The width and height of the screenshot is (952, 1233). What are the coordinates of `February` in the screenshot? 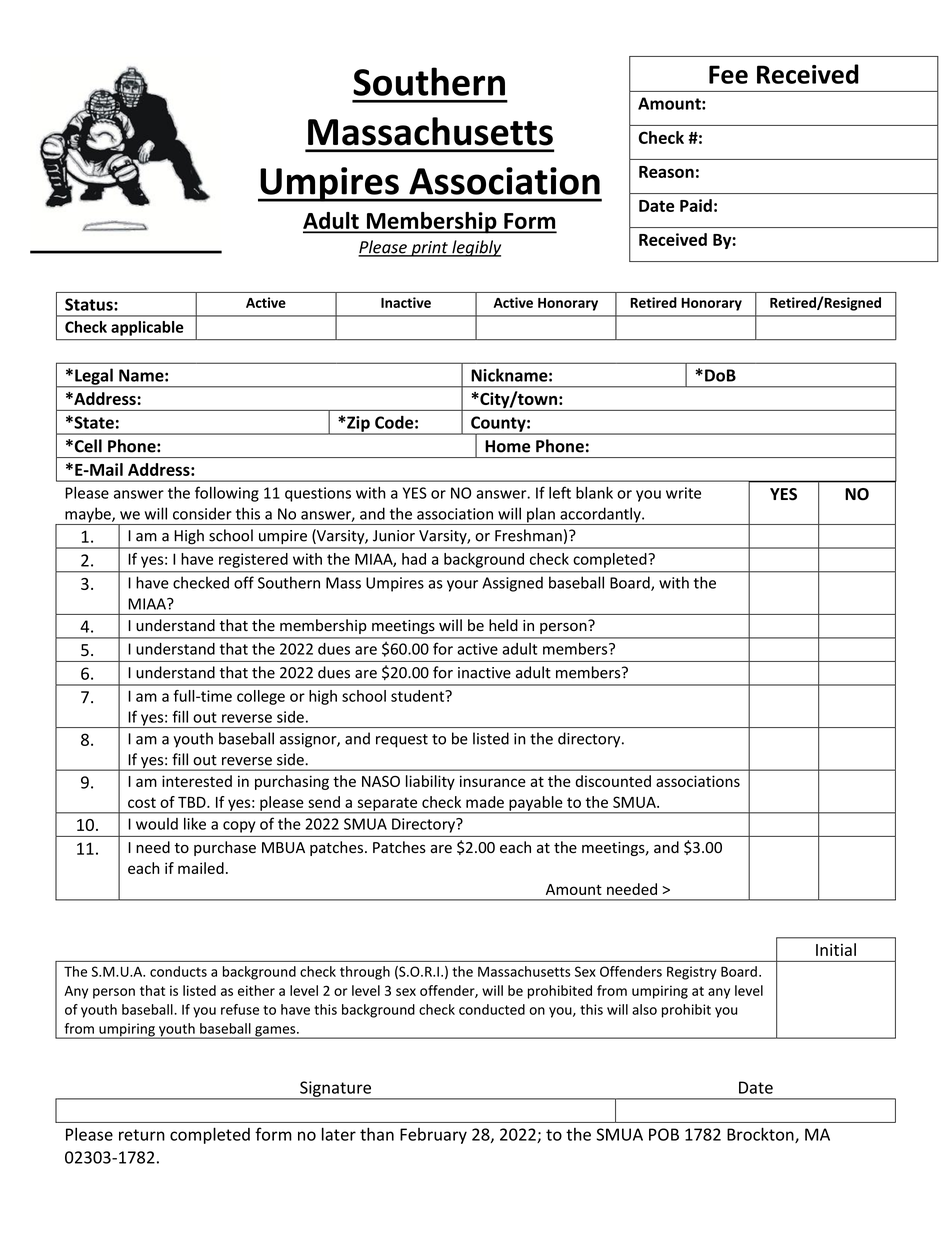 It's located at (433, 1136).
